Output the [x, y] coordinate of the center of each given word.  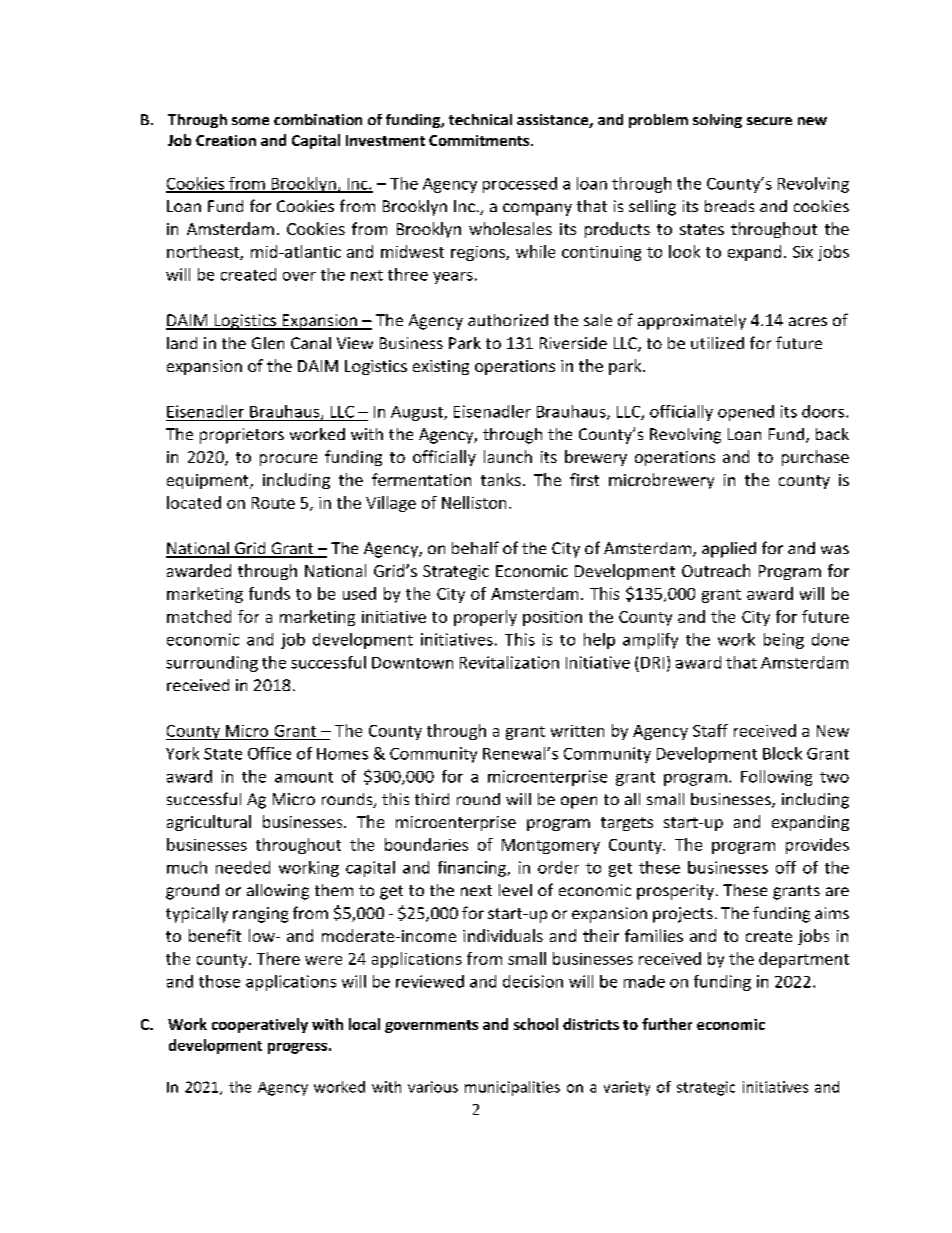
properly [485, 618]
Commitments [479, 140]
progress [297, 1048]
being [784, 641]
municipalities [512, 1088]
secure [769, 121]
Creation [226, 140]
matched [199, 616]
